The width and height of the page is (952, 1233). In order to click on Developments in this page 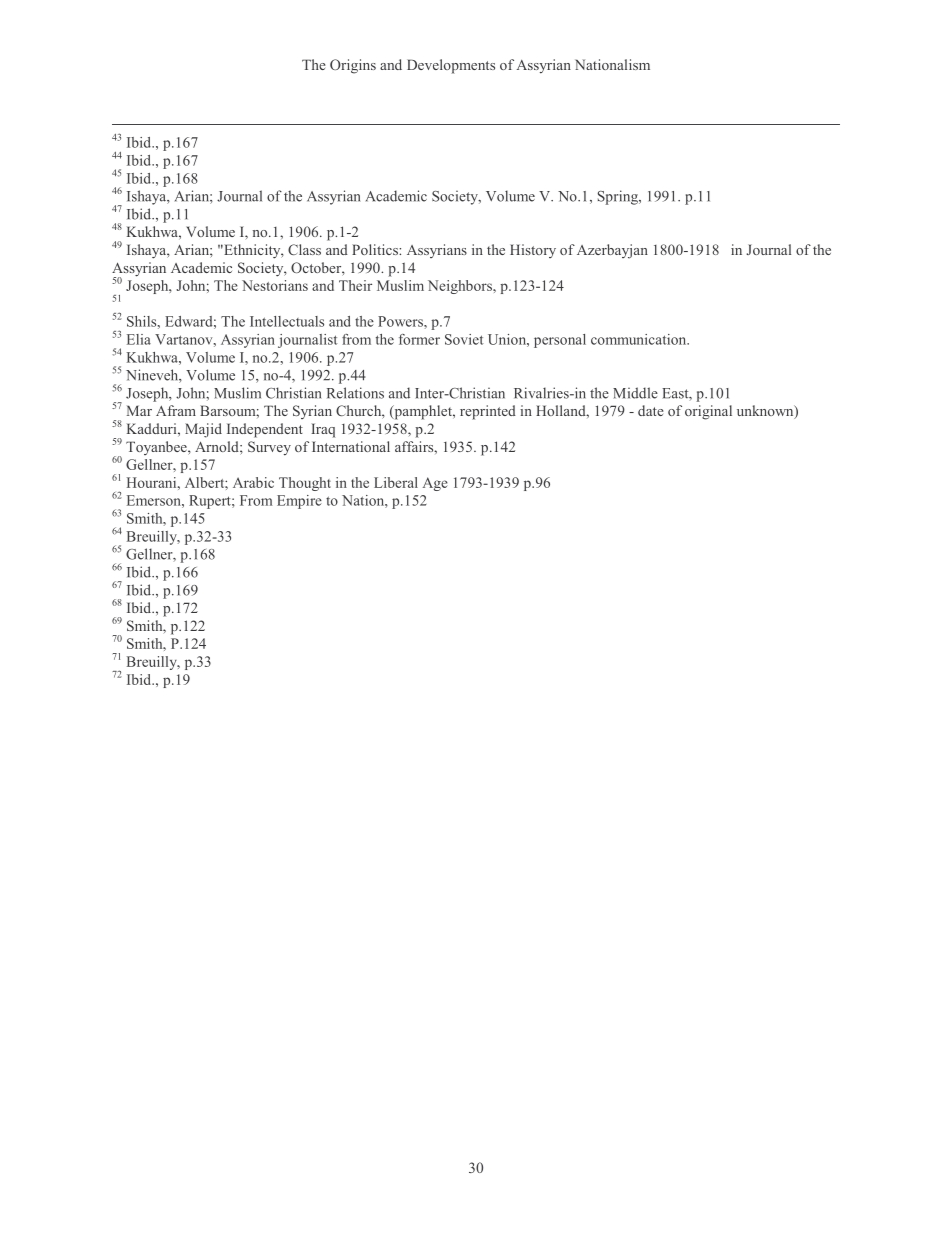, I will do `click(451, 66)`.
